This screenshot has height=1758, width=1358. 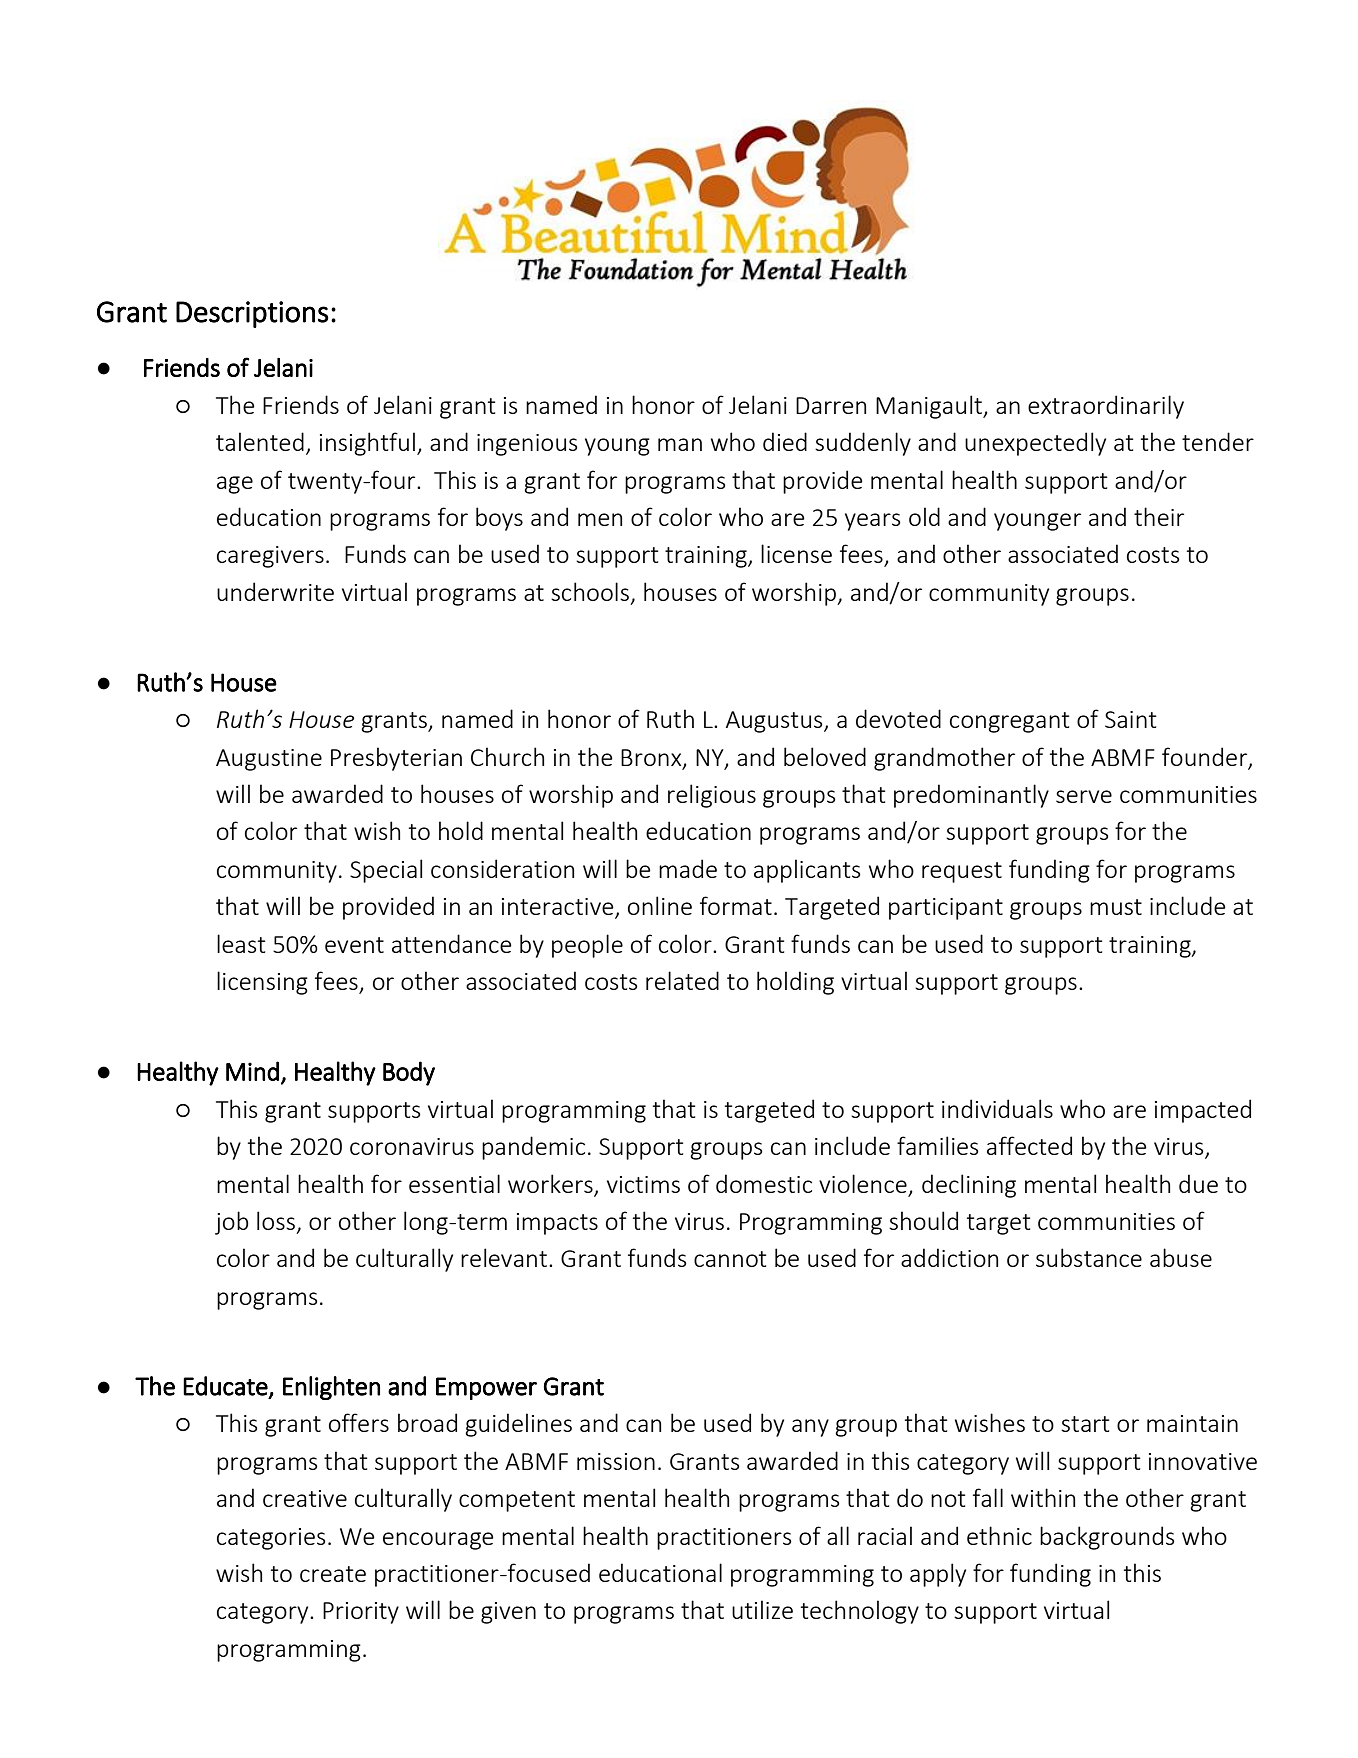 I want to click on Descriptions, so click(x=252, y=314).
